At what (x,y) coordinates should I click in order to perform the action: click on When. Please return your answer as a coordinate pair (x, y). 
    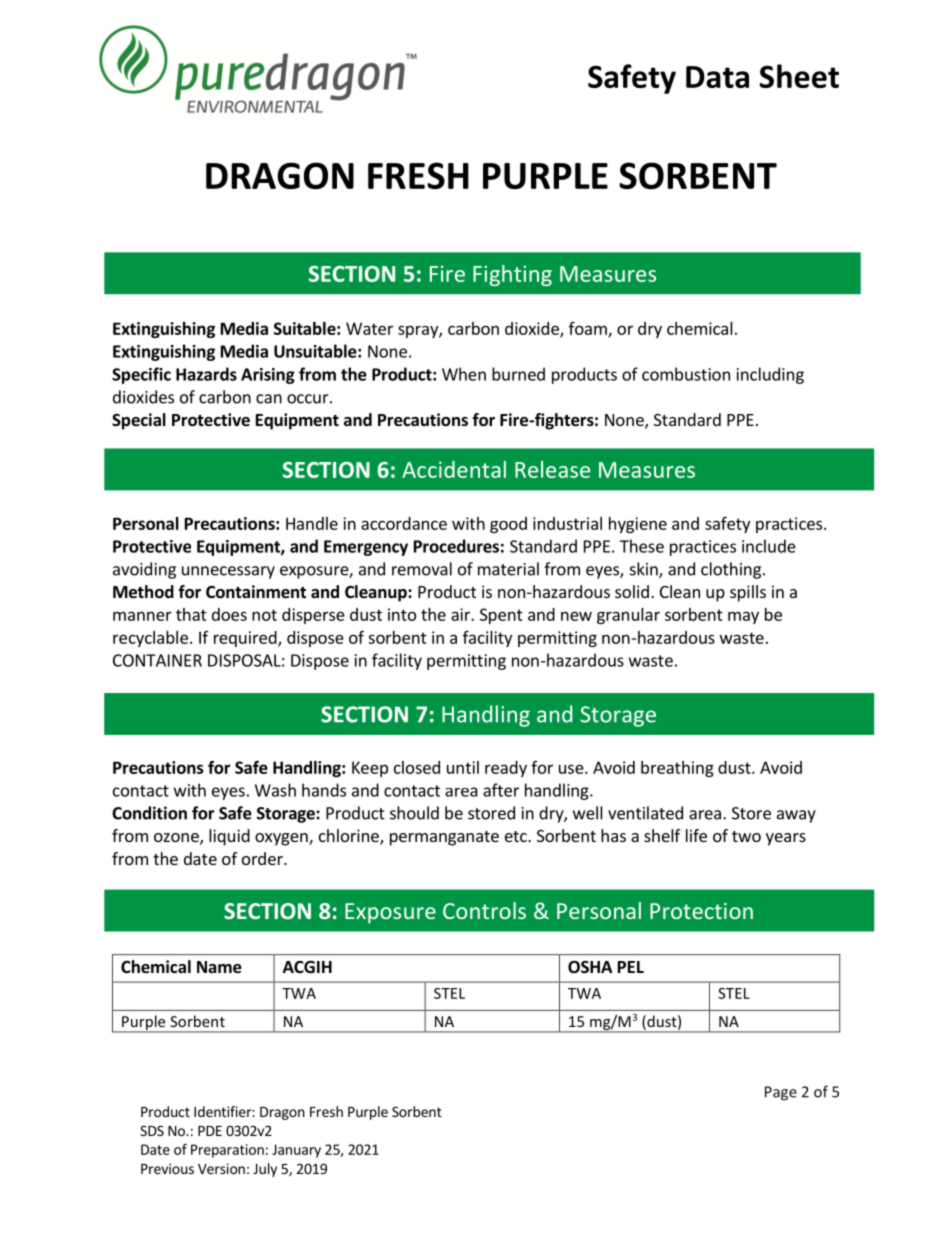
    Looking at the image, I should click on (464, 374).
